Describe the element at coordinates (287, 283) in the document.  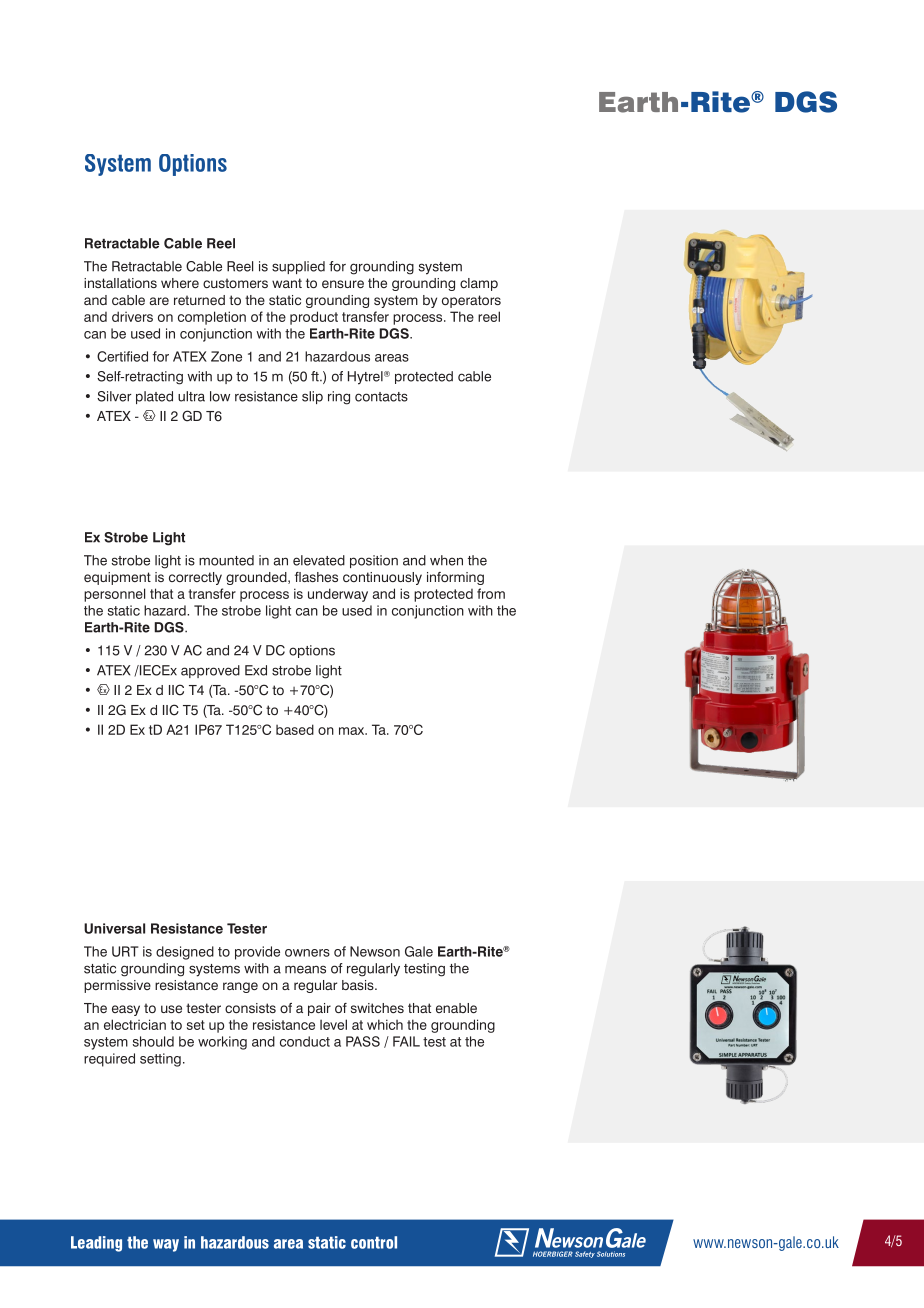
I see `want` at that location.
